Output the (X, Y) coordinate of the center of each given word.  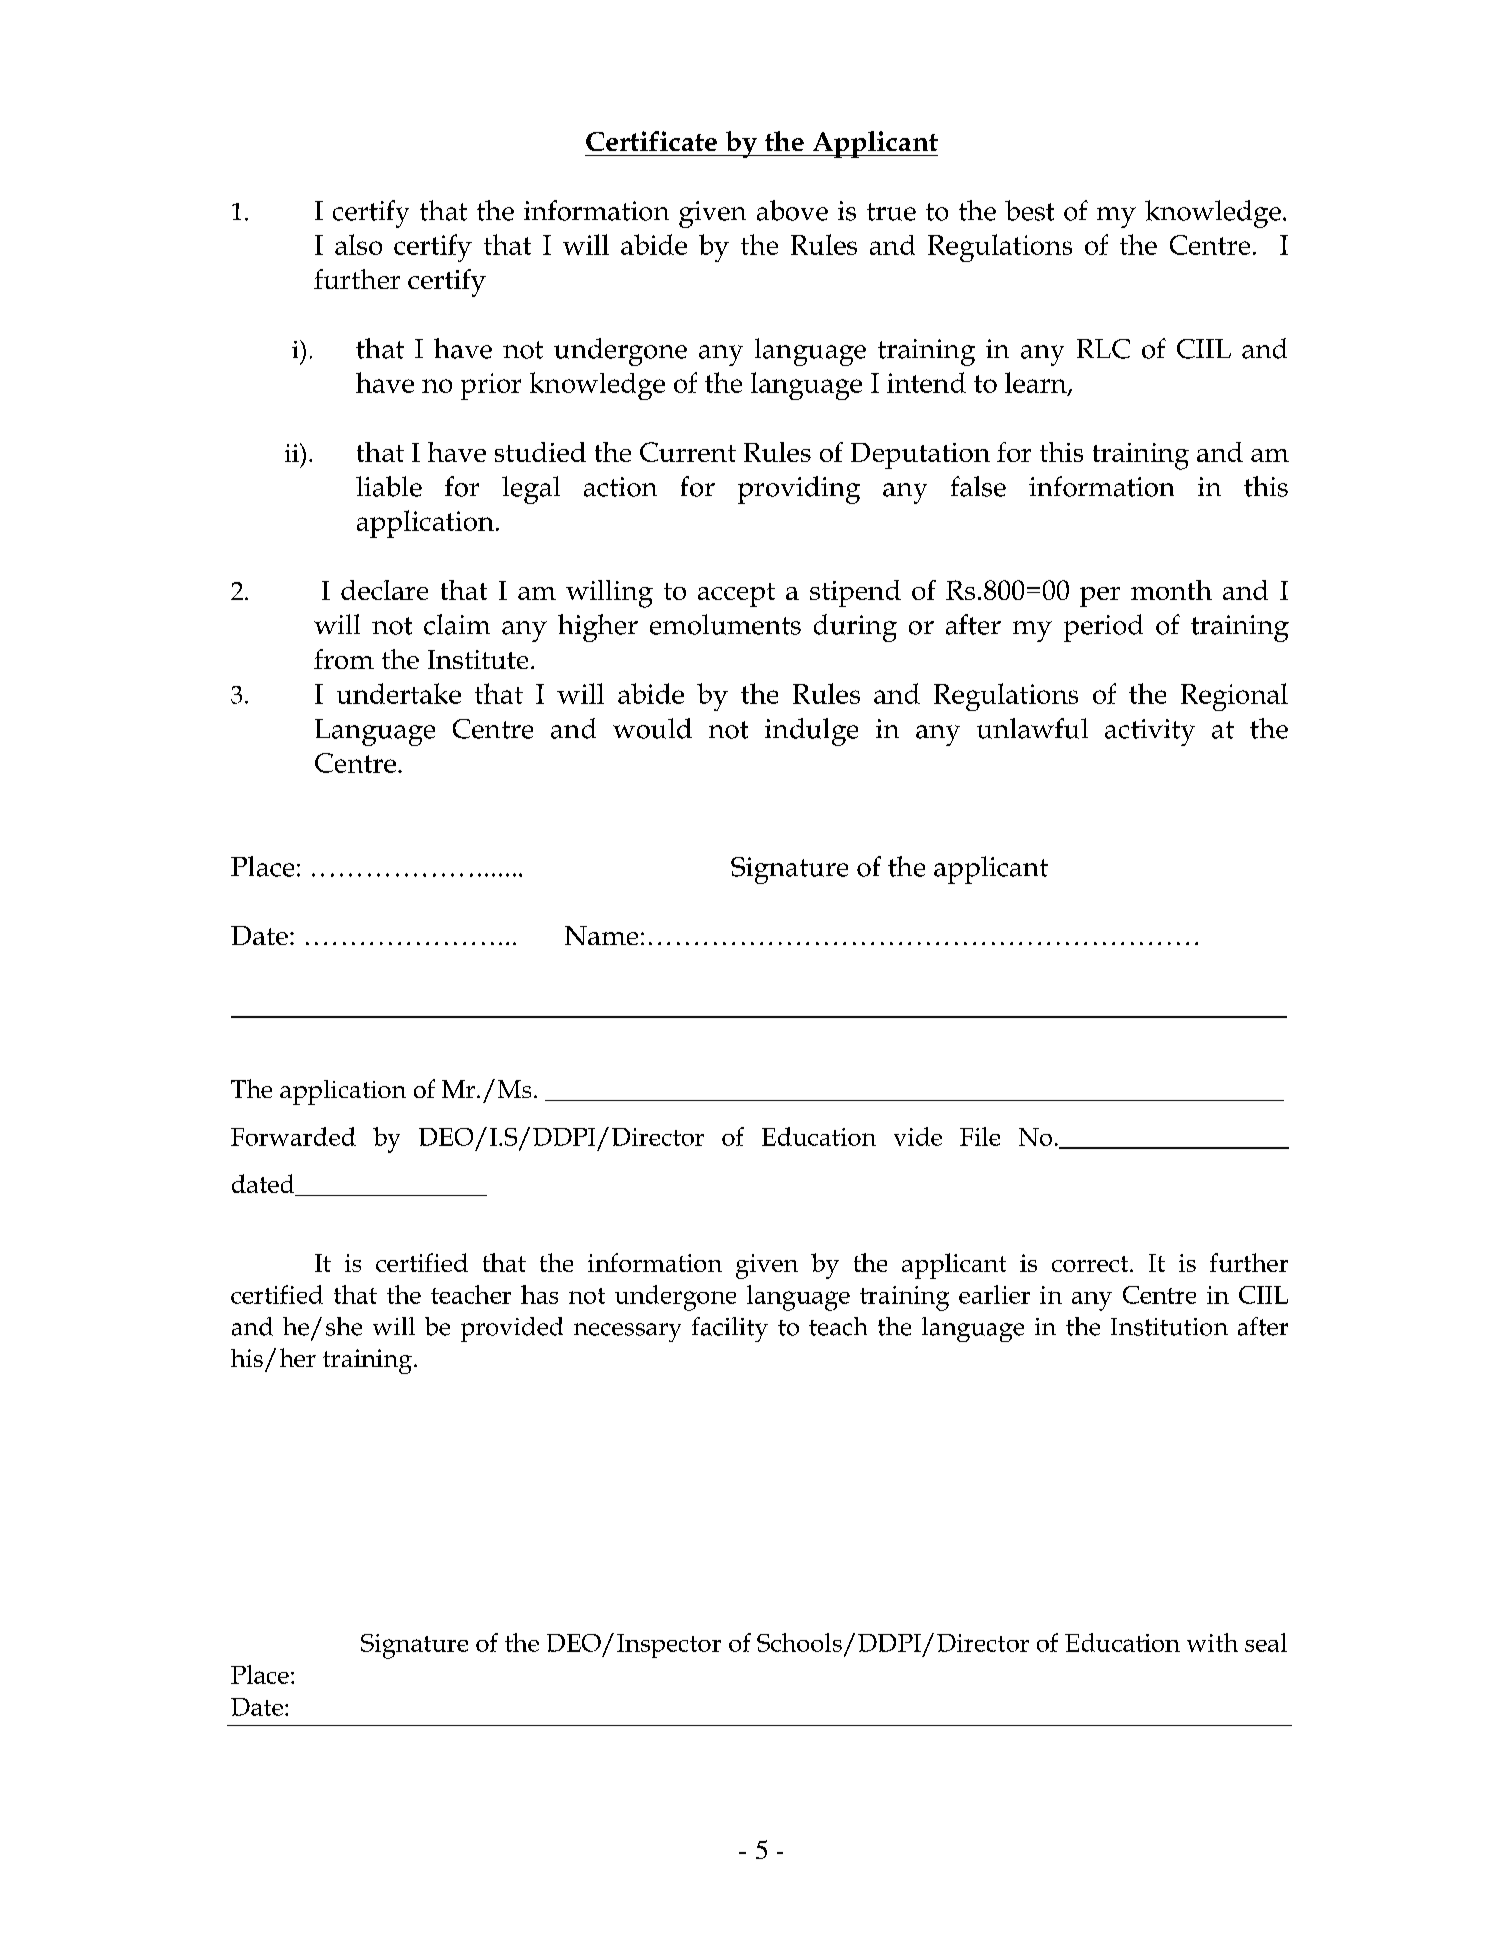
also (358, 244)
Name (601, 935)
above (792, 210)
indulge (811, 732)
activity (1150, 732)
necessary (627, 1332)
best (1029, 210)
